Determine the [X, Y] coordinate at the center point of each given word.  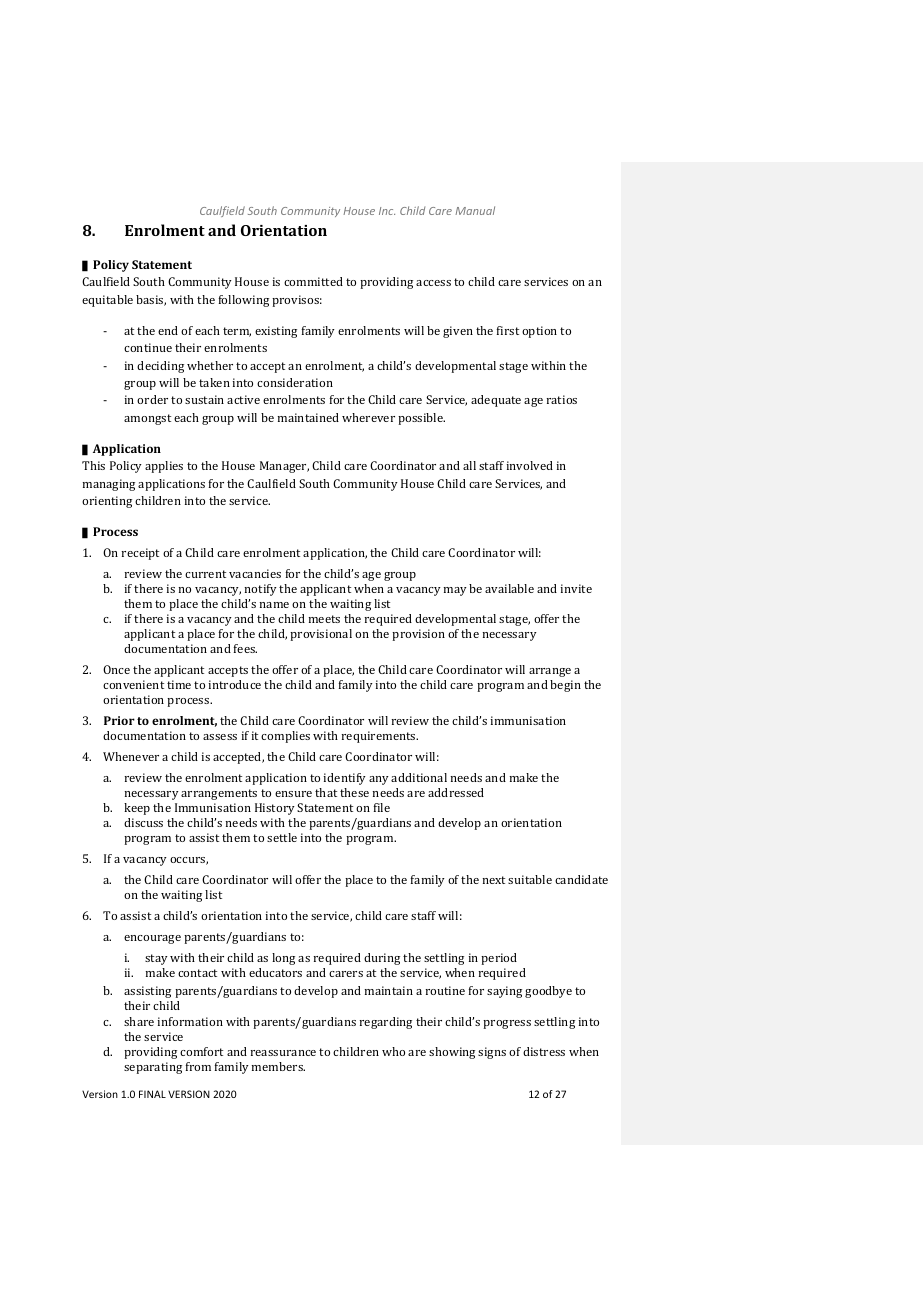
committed [313, 281]
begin [565, 686]
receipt [140, 554]
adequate [496, 401]
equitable [107, 301]
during [382, 959]
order [152, 399]
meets [324, 619]
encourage [152, 939]
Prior [119, 720]
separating [153, 1068]
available [509, 588]
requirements [380, 737]
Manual [475, 210]
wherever [368, 417]
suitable [530, 879]
